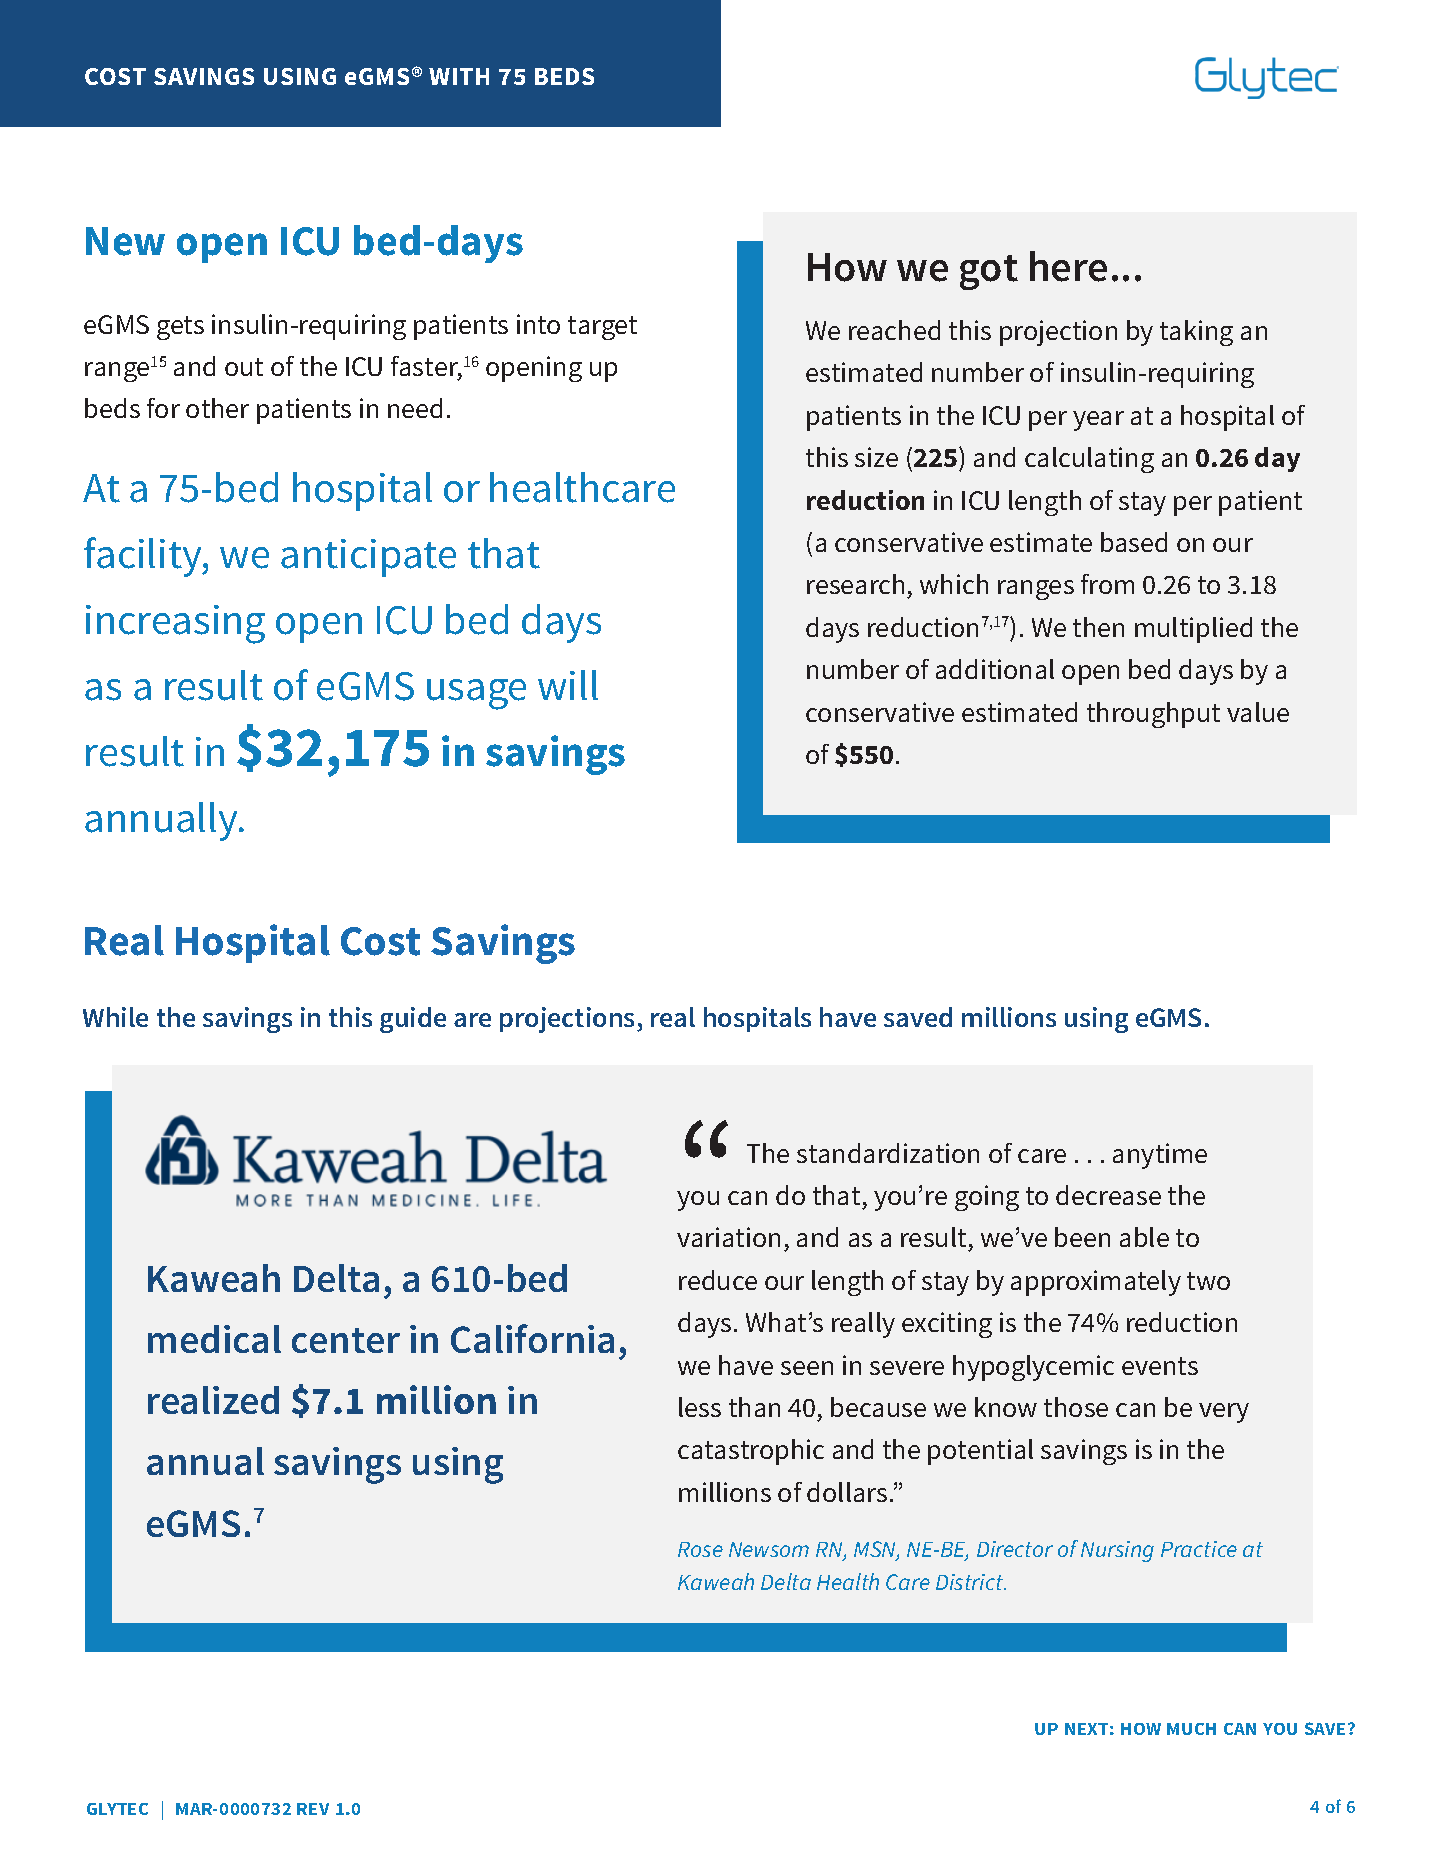  Describe the element at coordinates (313, 1809) in the screenshot. I see `REV` at that location.
